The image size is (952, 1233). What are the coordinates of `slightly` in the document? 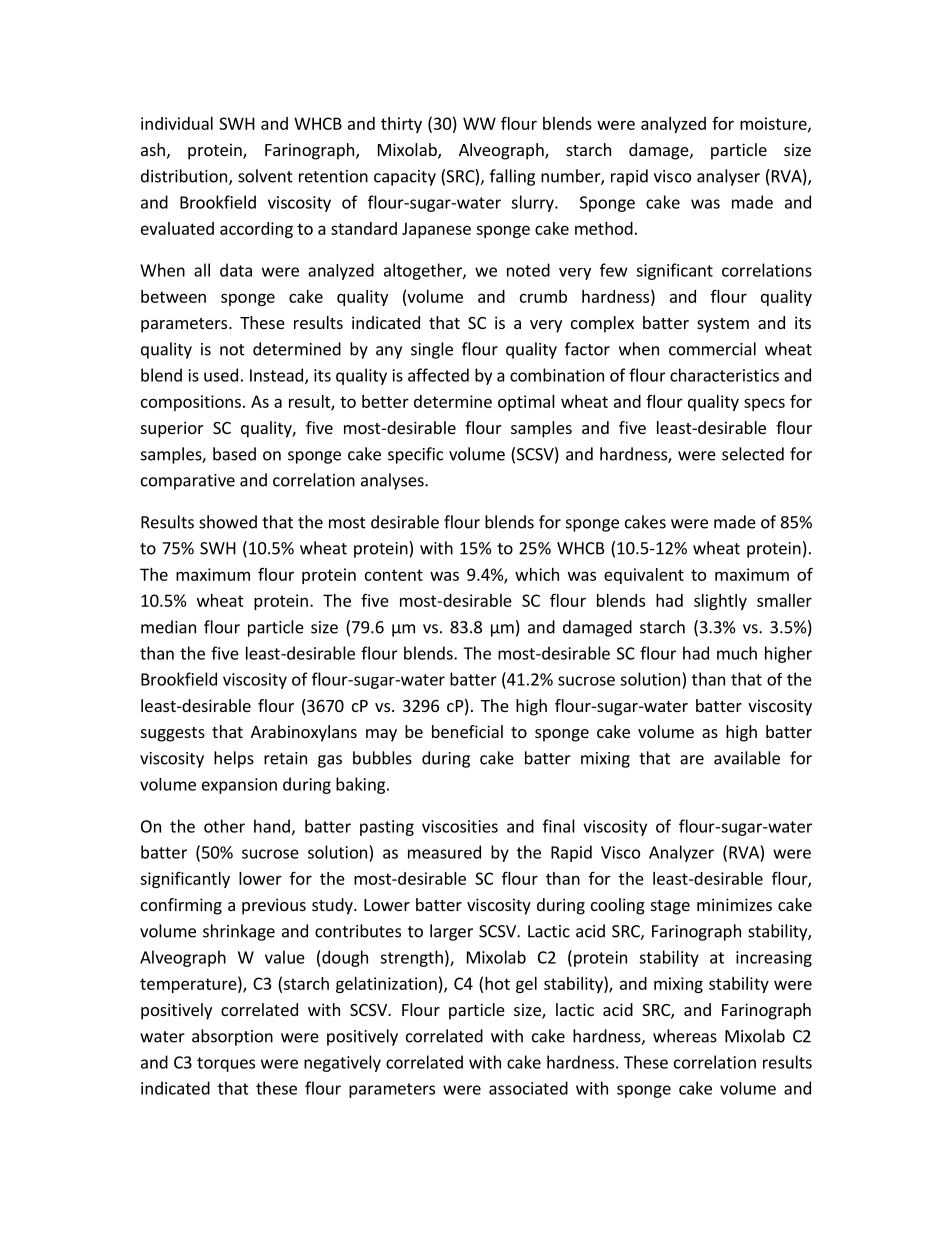 It's located at (720, 602).
